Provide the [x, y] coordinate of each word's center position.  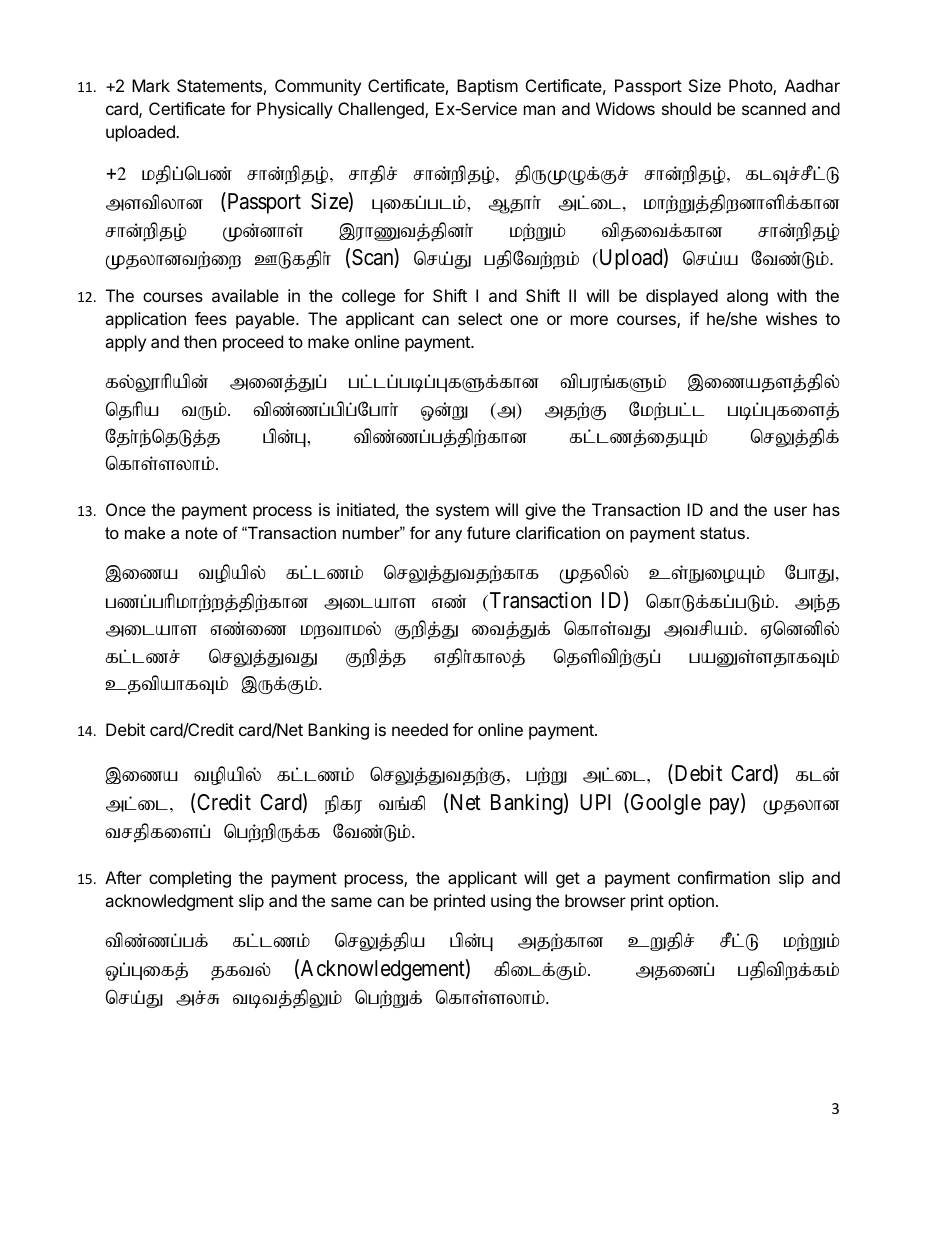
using [511, 902]
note [202, 533]
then [200, 341]
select [480, 318]
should [686, 108]
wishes [791, 318]
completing [190, 879]
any [448, 536]
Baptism [487, 87]
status [722, 533]
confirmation [724, 877]
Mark [151, 85]
